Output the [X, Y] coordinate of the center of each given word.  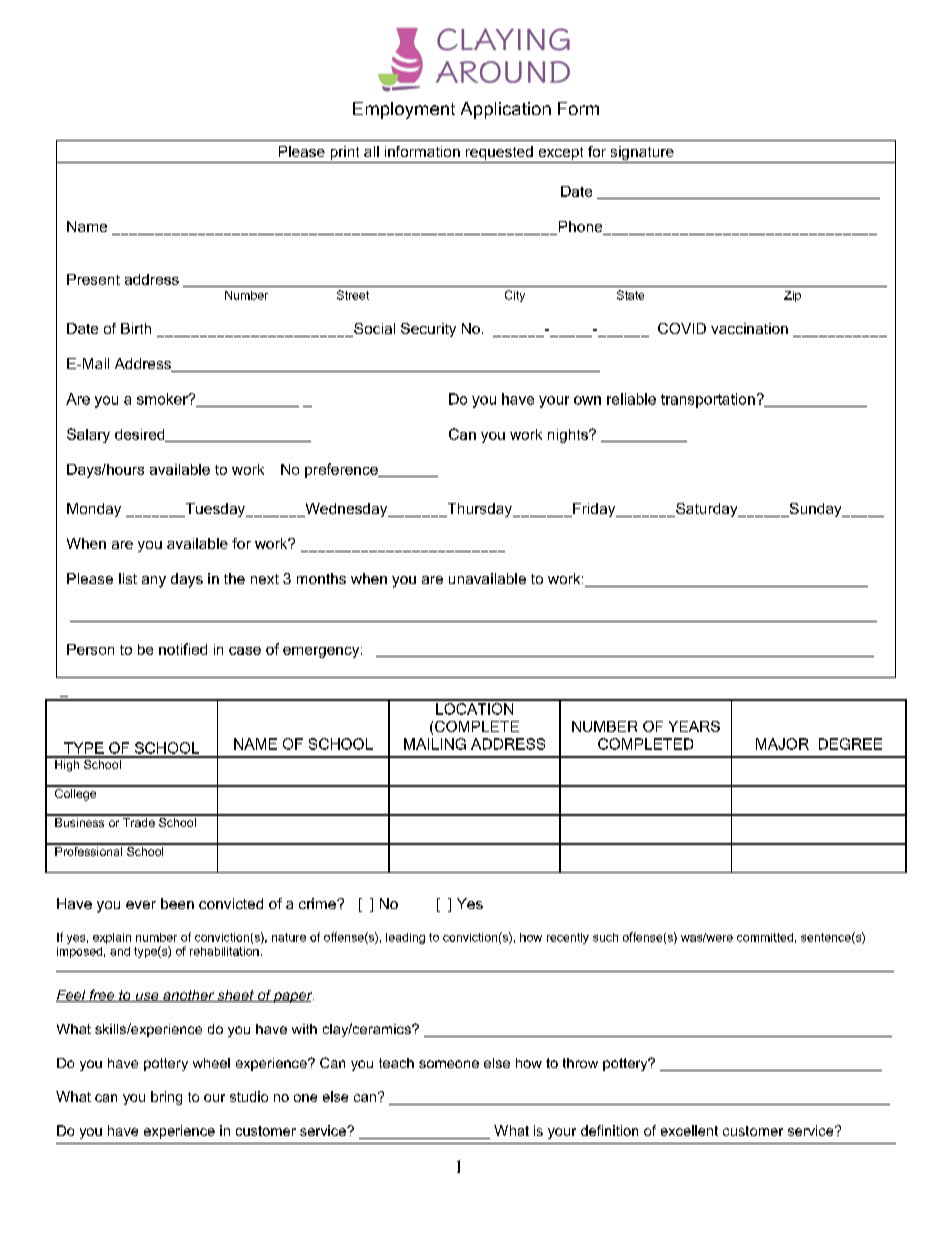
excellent [689, 1130]
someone [449, 1064]
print [345, 153]
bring [166, 1098]
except [561, 153]
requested [499, 153]
